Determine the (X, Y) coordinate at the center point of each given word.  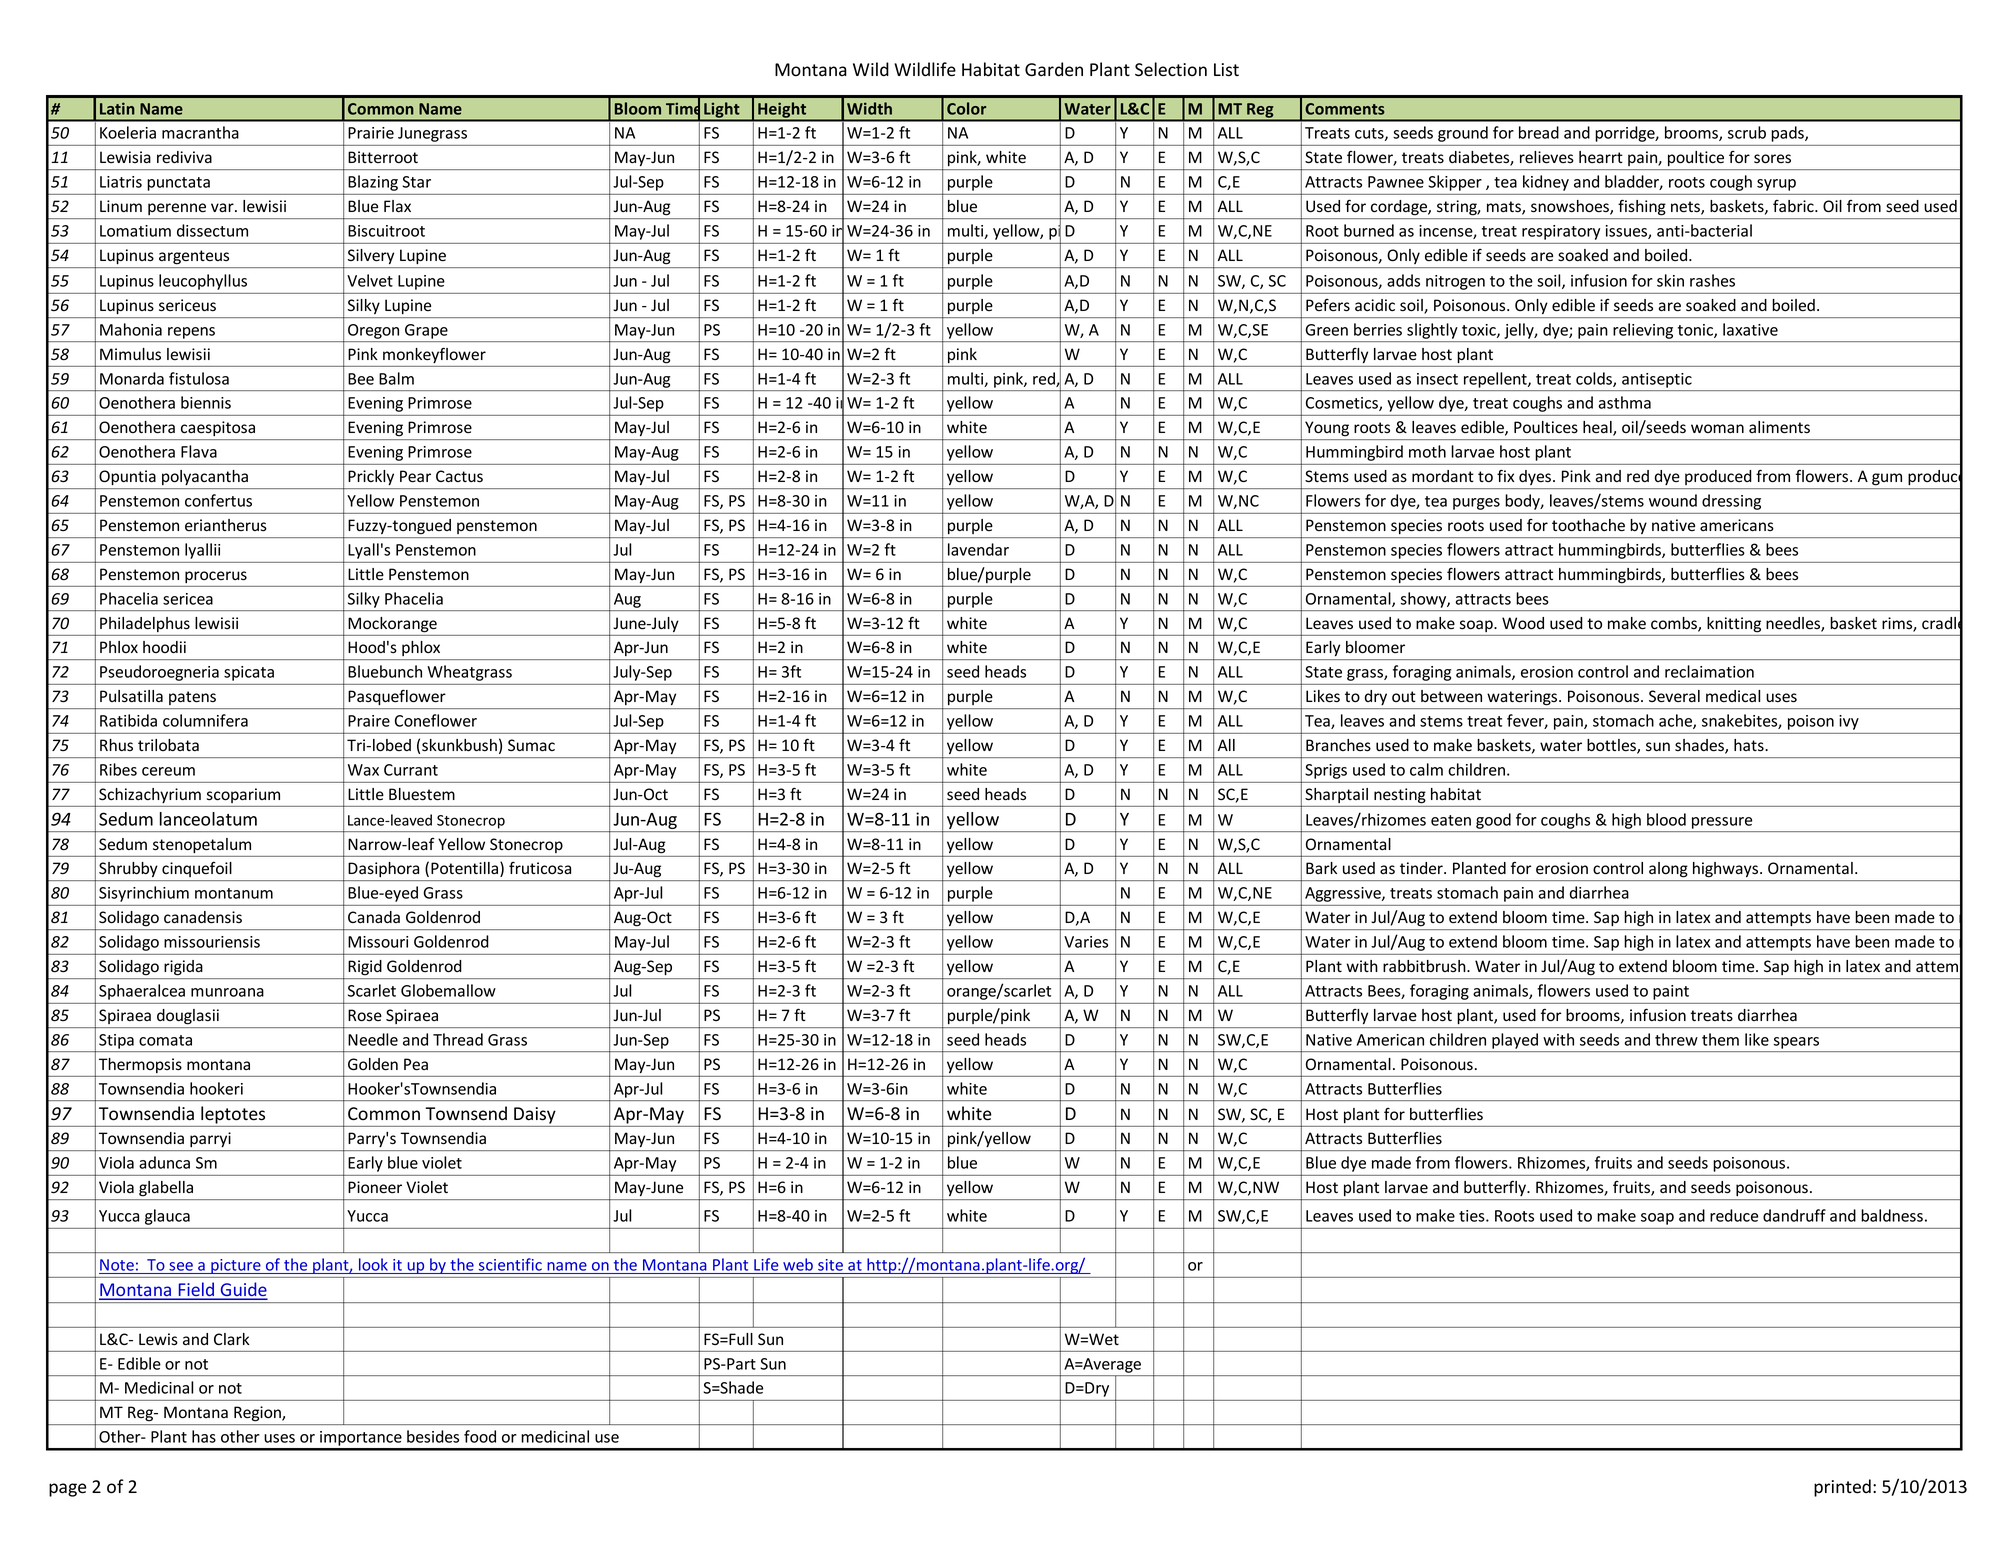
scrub (1747, 132)
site (830, 1265)
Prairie (371, 133)
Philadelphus (145, 624)
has (204, 1436)
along (1668, 869)
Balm (396, 378)
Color (966, 108)
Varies (1086, 942)
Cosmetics (1343, 404)
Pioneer (375, 1187)
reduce (1734, 1215)
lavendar (978, 549)
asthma (1624, 402)
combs (1675, 624)
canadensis (203, 917)
